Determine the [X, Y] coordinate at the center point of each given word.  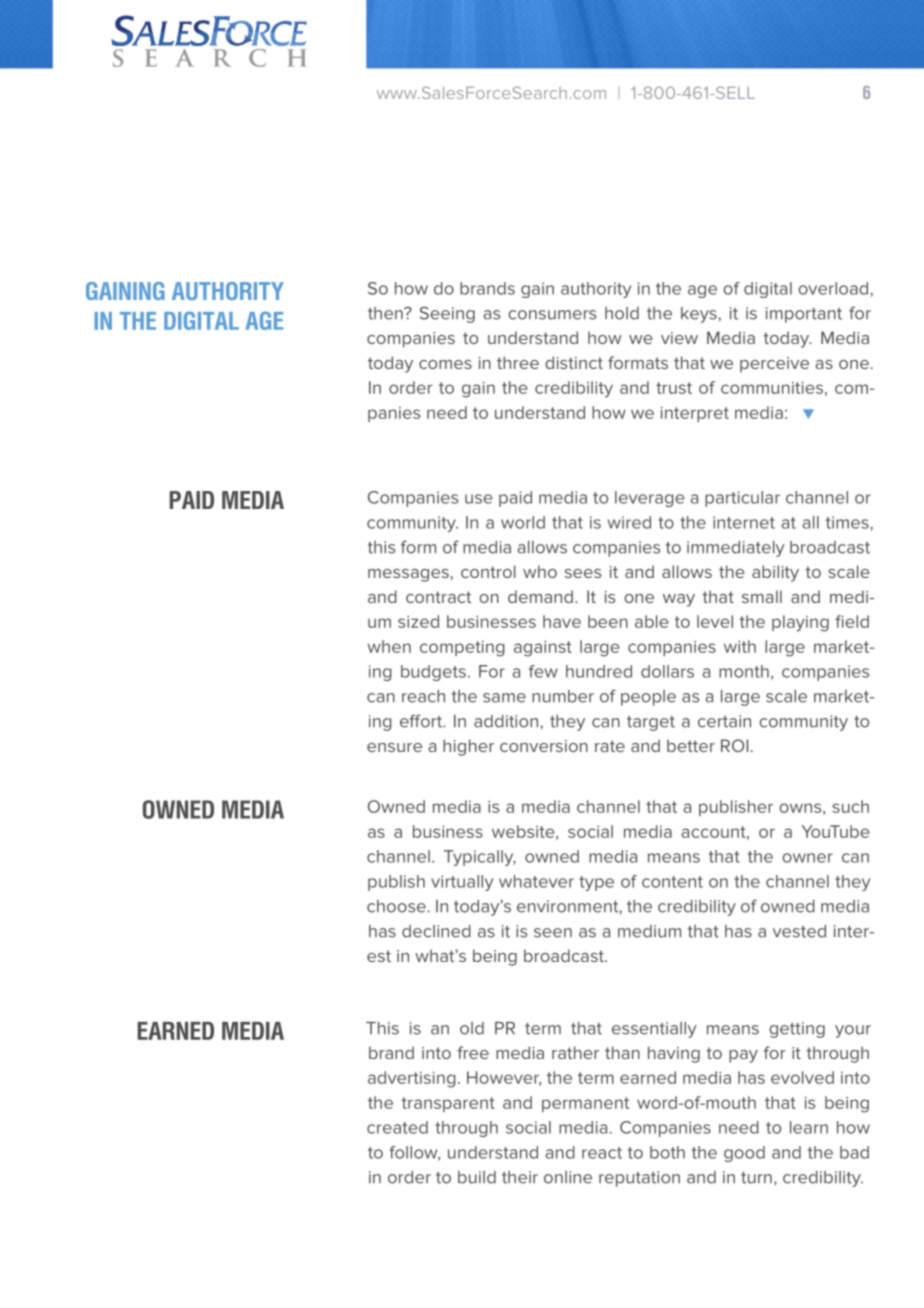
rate [610, 746]
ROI [734, 745]
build [477, 1177]
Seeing [447, 314]
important [804, 315]
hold [622, 313]
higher [468, 747]
